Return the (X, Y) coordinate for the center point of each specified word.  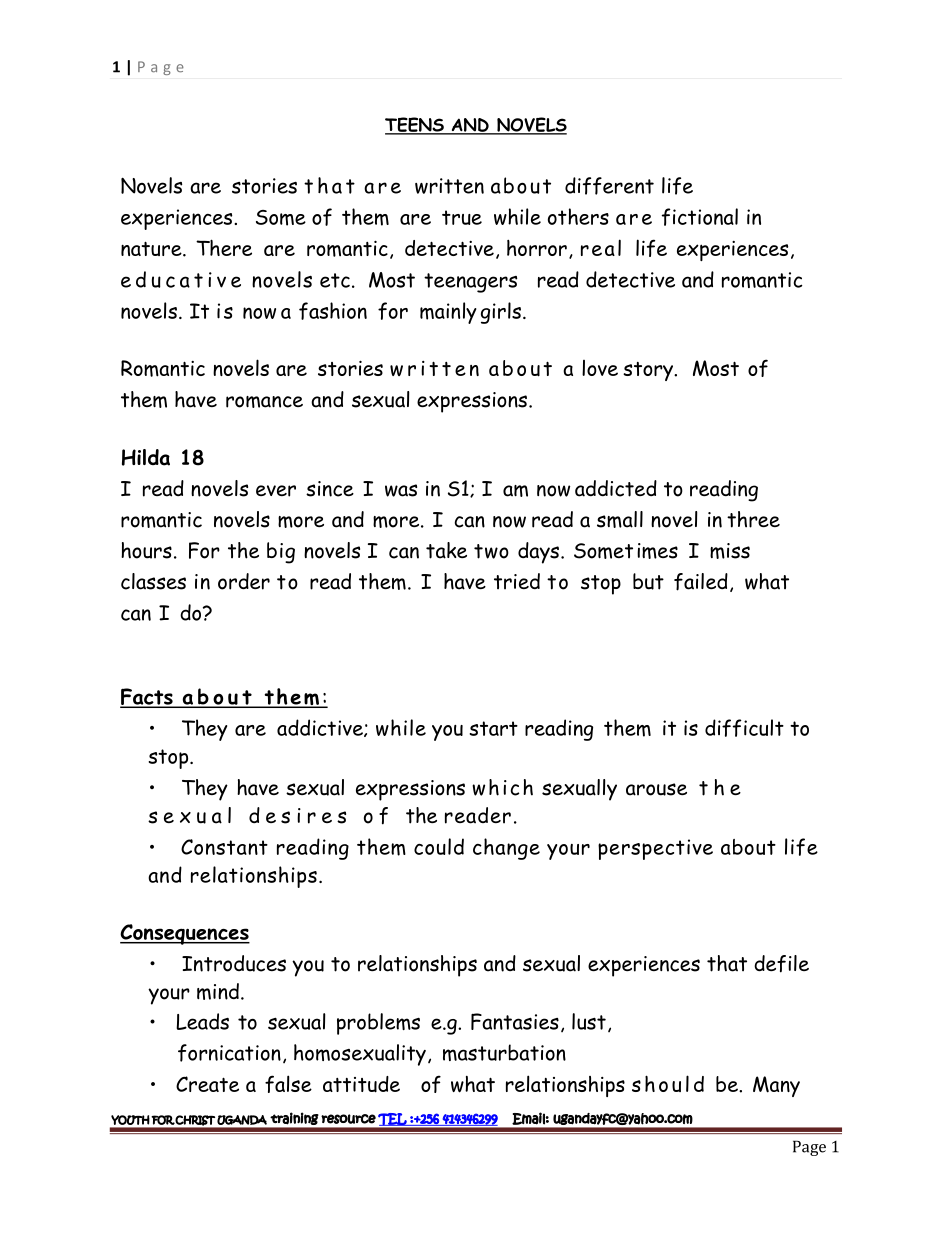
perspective (655, 849)
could (439, 846)
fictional (700, 217)
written (449, 186)
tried (517, 581)
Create (207, 1084)
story (649, 371)
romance (264, 402)
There (224, 247)
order (244, 581)
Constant (224, 847)
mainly (448, 313)
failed (701, 582)
